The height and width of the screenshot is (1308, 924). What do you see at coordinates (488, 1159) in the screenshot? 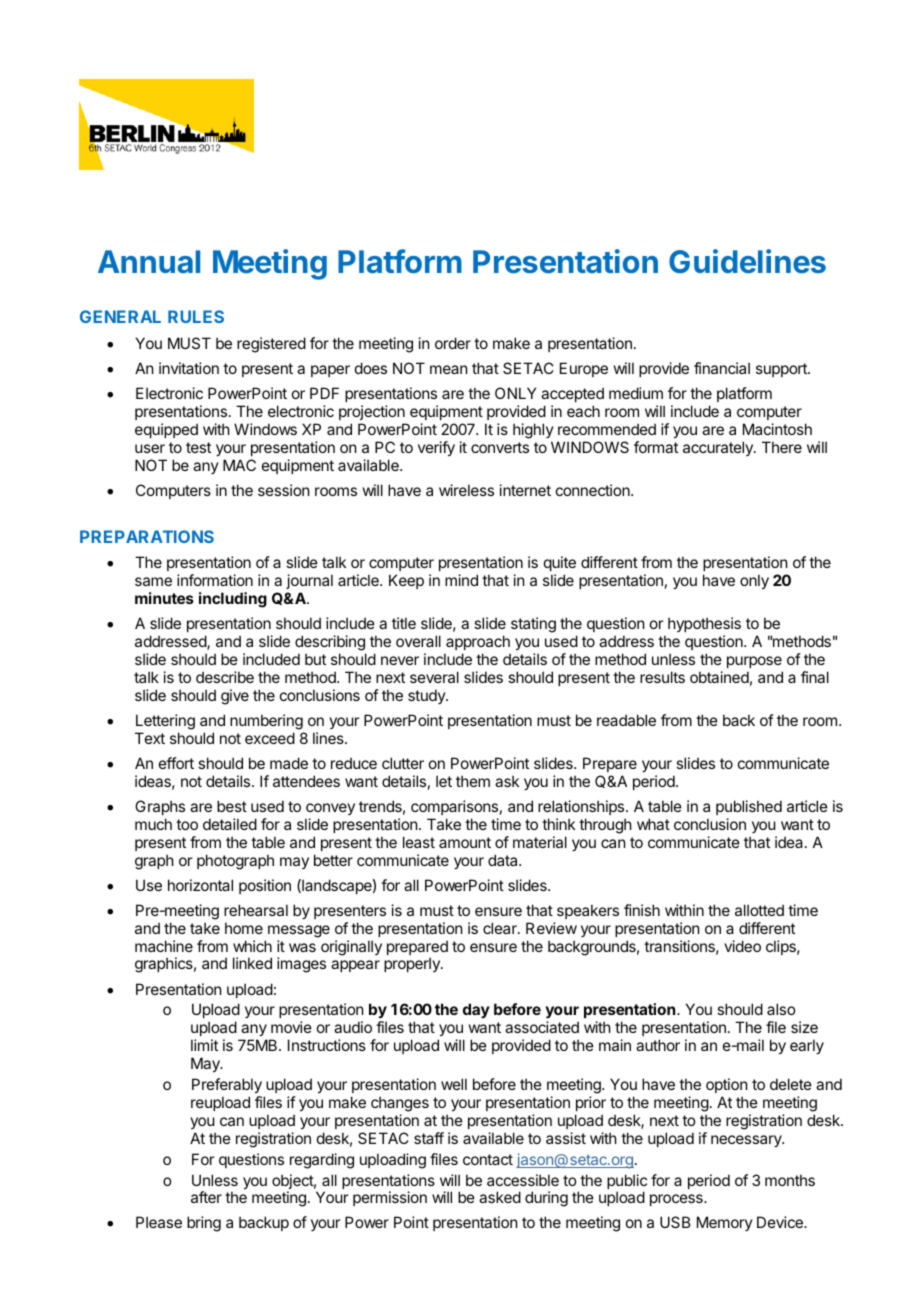
I see `contact` at bounding box center [488, 1159].
